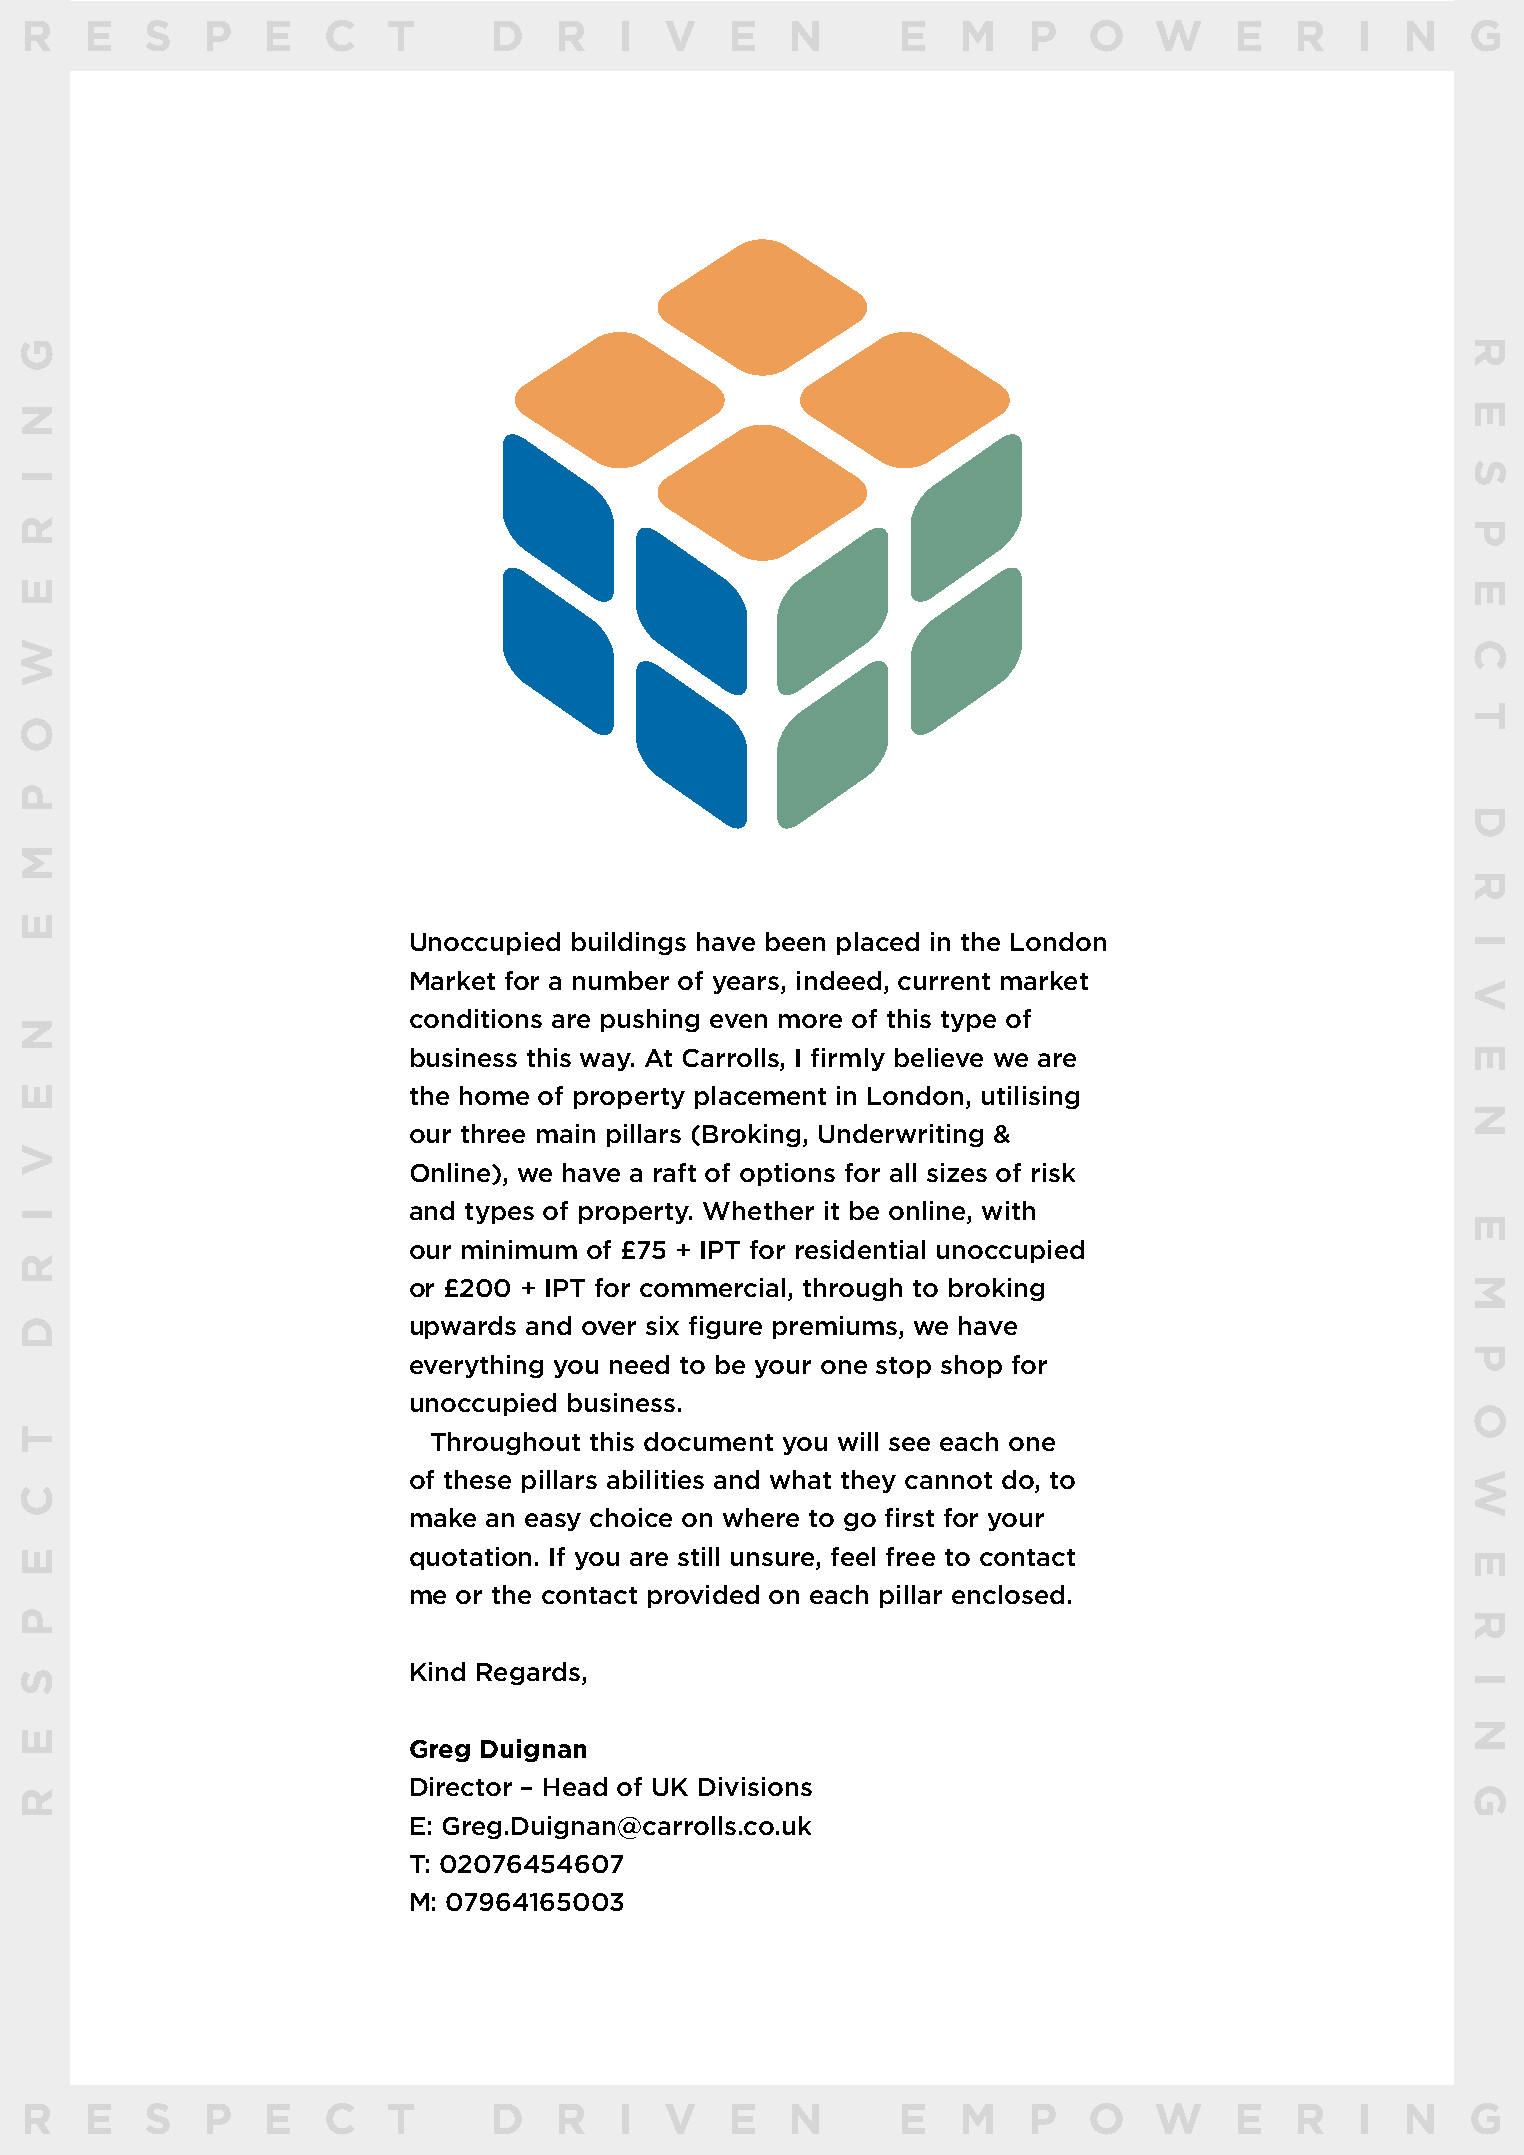  Describe the element at coordinates (461, 1786) in the page. I see `Director` at that location.
